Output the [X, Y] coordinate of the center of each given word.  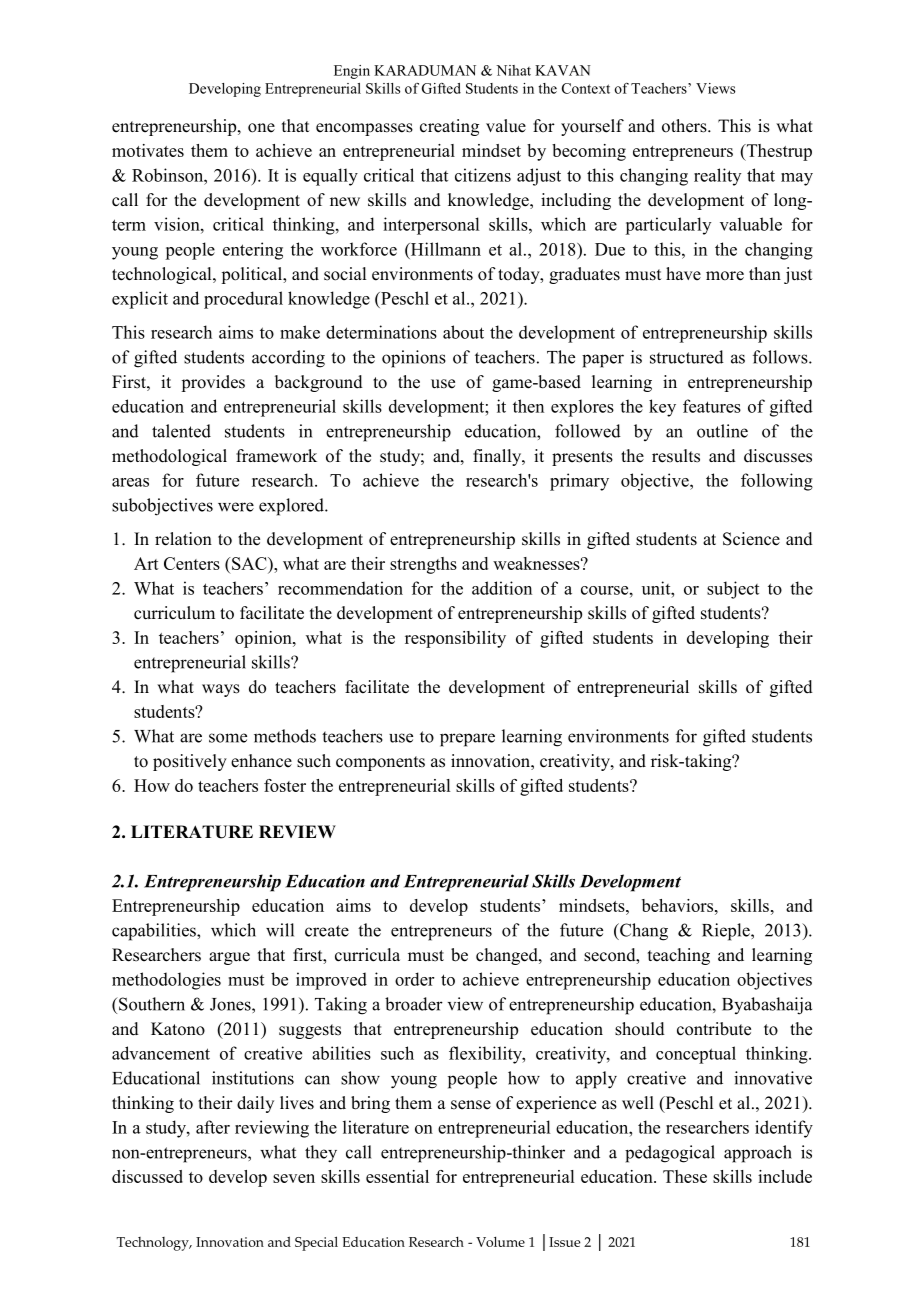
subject [733, 590]
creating [449, 127]
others [685, 126]
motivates [148, 150]
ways [221, 690]
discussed [147, 1176]
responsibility [455, 639]
